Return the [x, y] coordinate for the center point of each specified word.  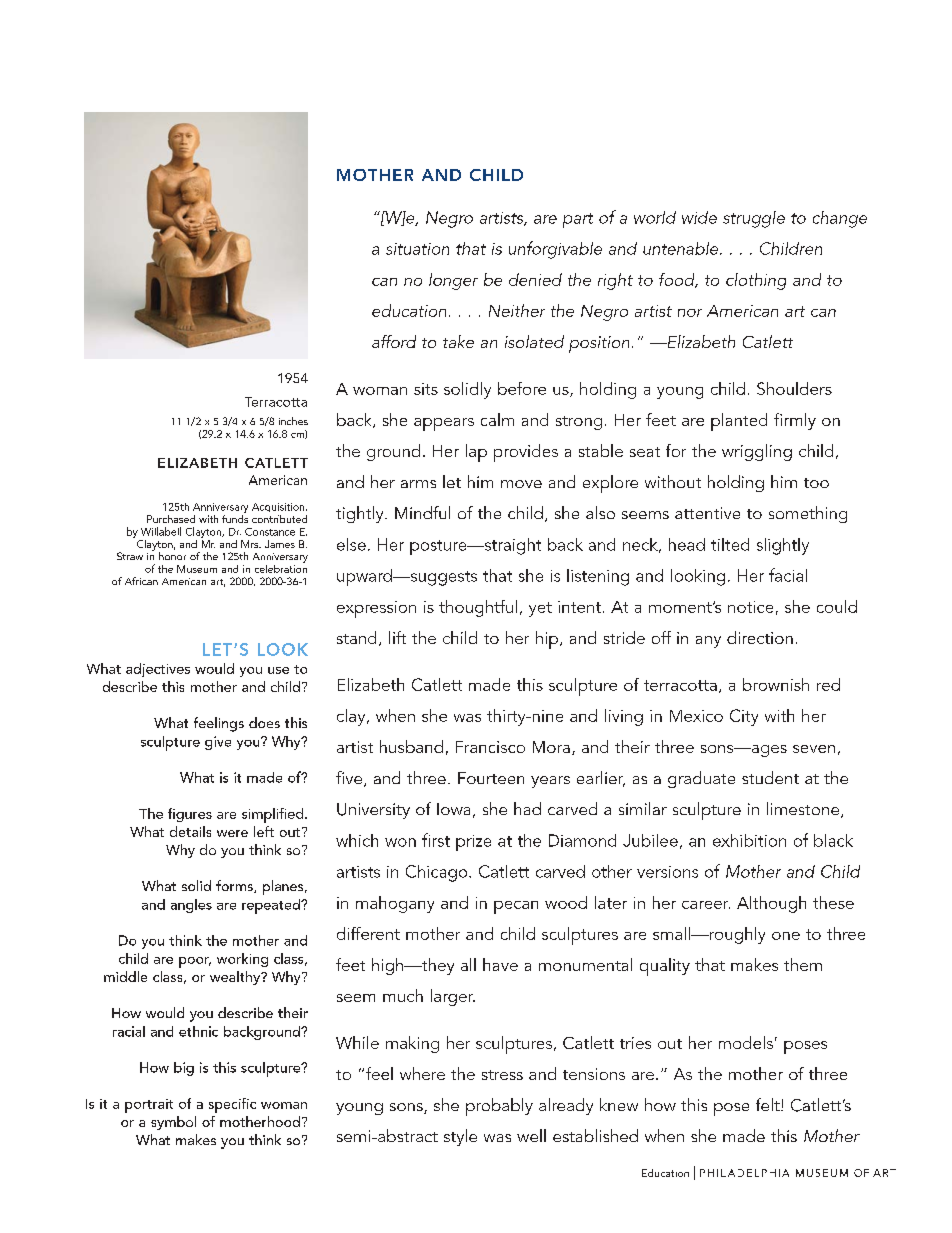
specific [232, 1105]
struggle [754, 219]
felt [769, 1104]
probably [499, 1107]
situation [417, 249]
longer [453, 281]
